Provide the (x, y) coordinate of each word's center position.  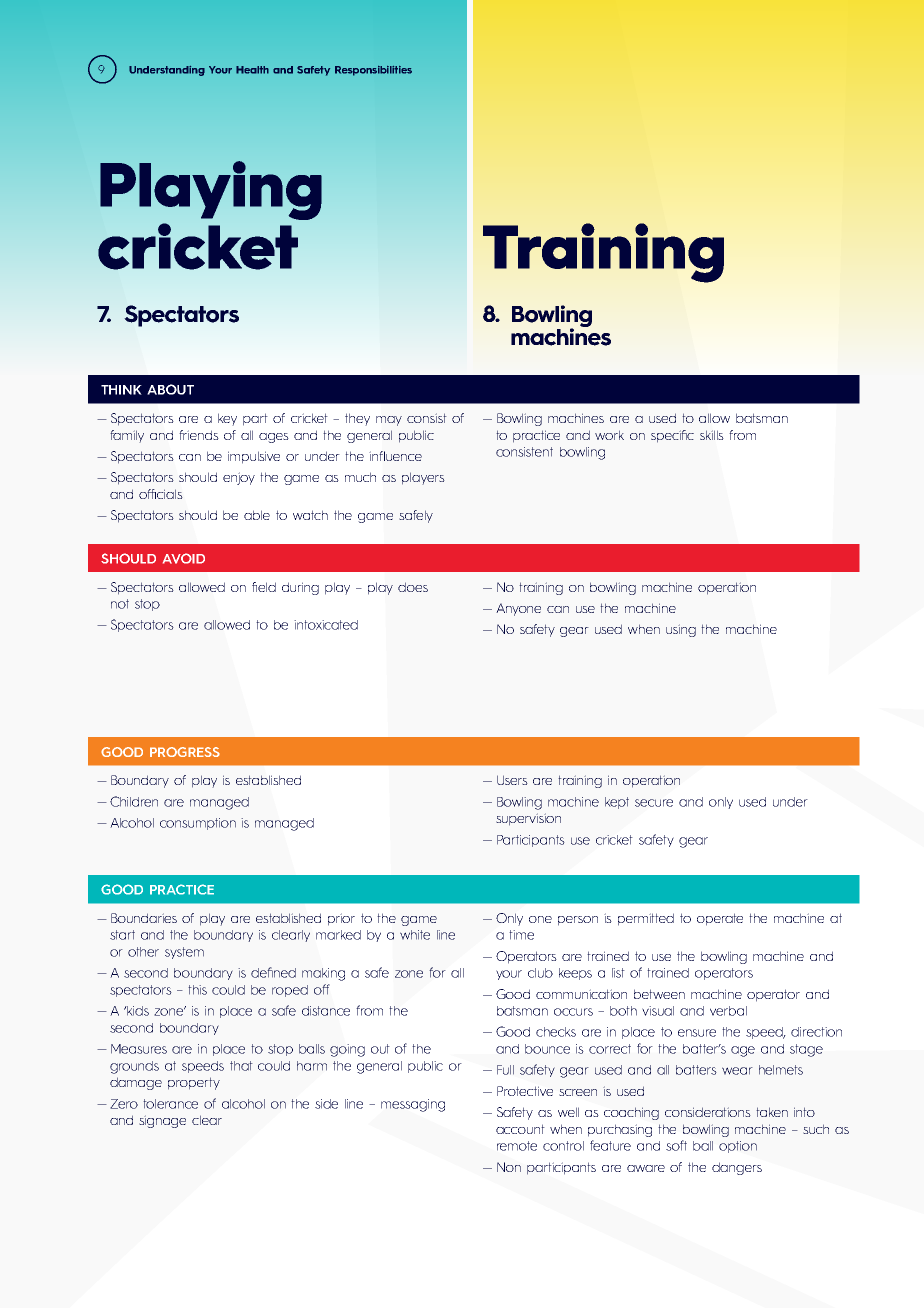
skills (712, 435)
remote (517, 1146)
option (738, 1147)
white (415, 935)
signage (162, 1121)
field (264, 587)
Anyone (518, 609)
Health (252, 70)
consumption (198, 824)
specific (672, 436)
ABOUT (170, 389)
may (389, 421)
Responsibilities (373, 71)
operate (720, 919)
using (681, 630)
